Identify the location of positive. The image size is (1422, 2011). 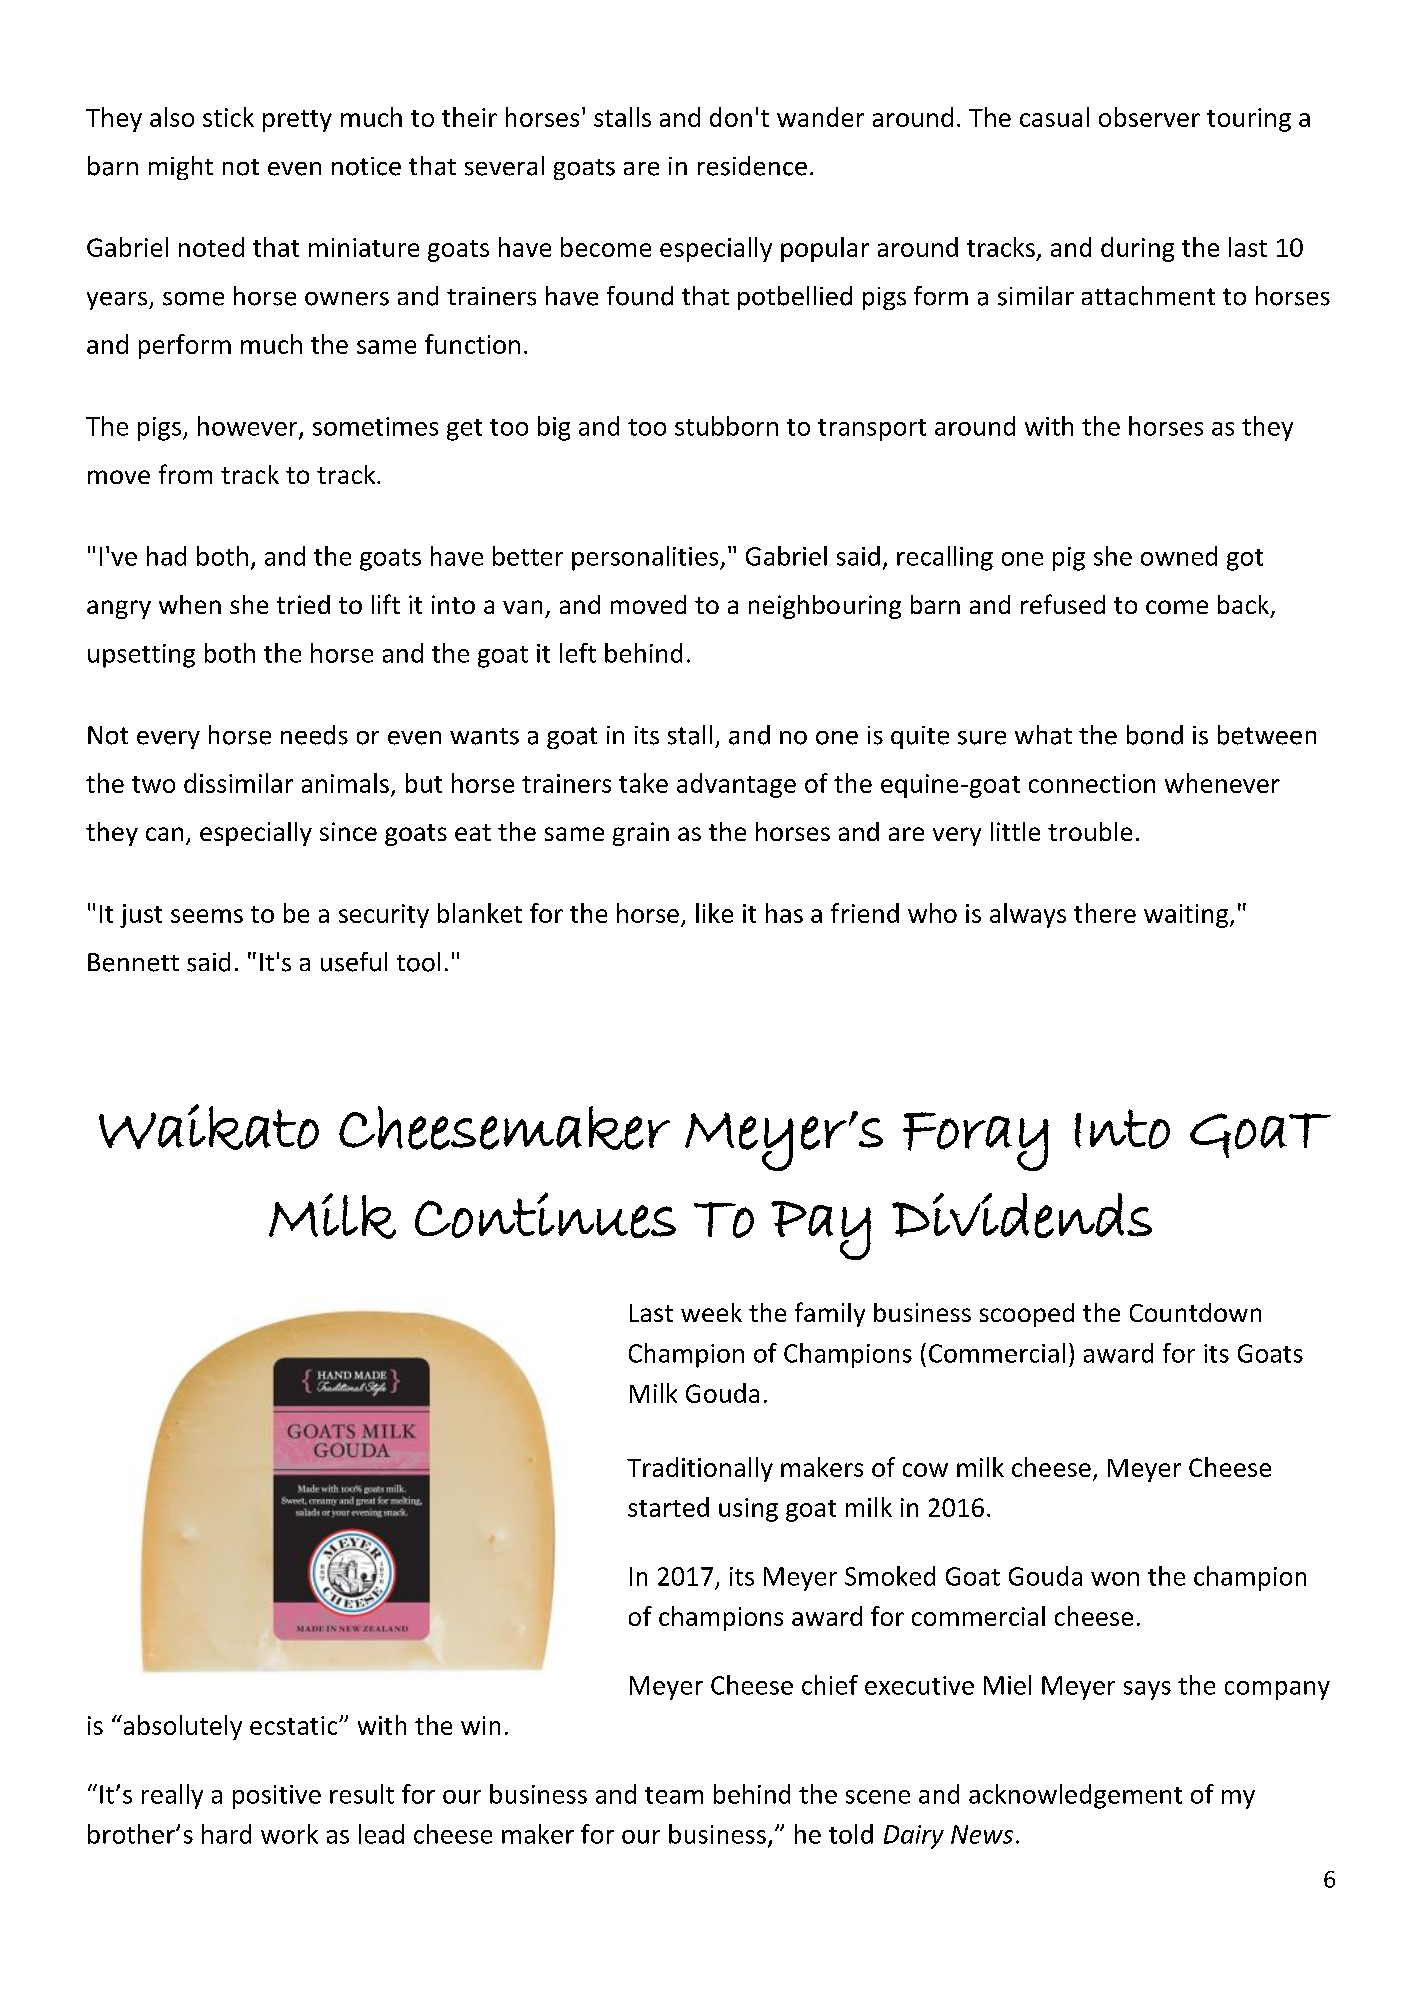
(277, 1797).
